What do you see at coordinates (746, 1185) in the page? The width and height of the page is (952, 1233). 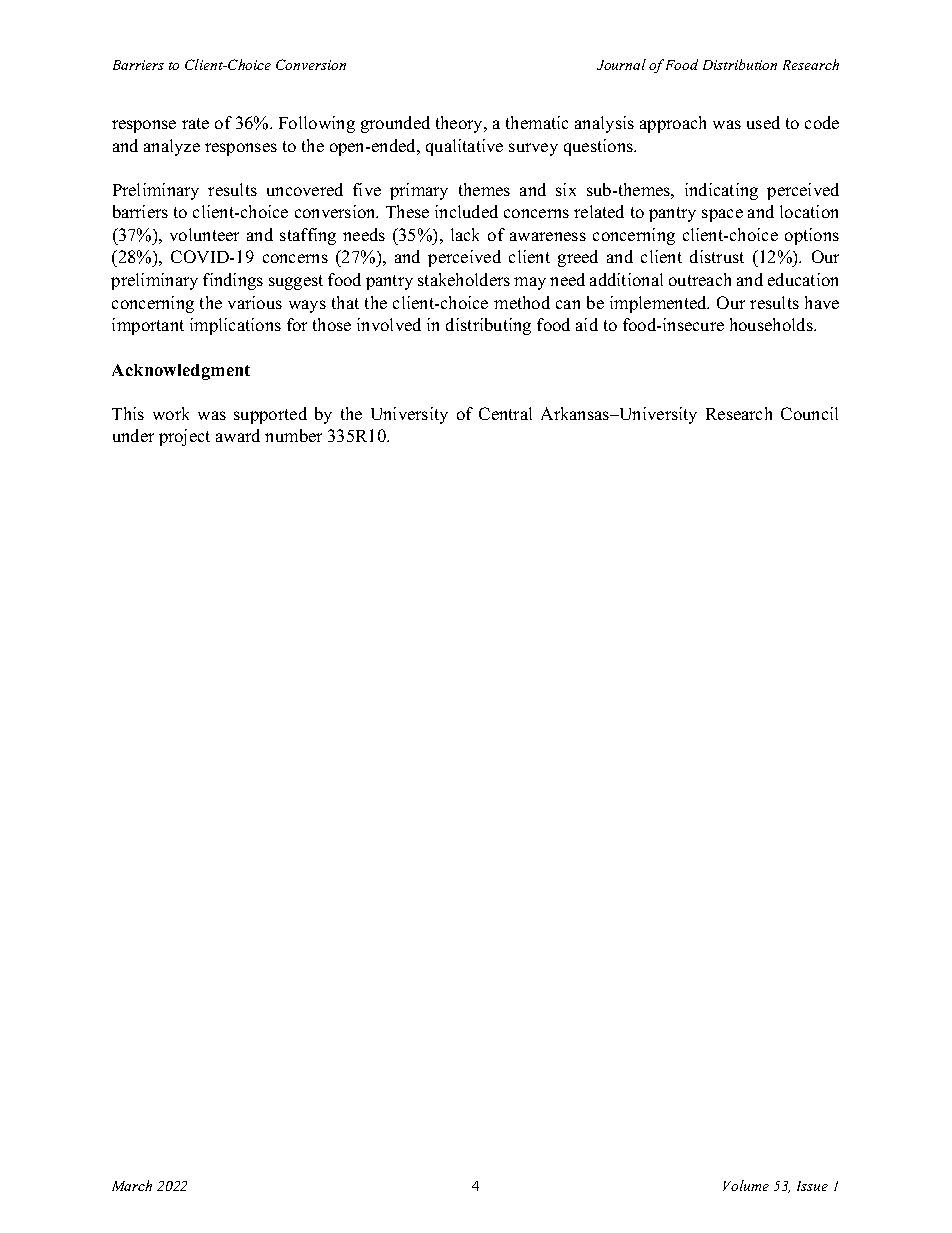 I see `Volume` at bounding box center [746, 1185].
